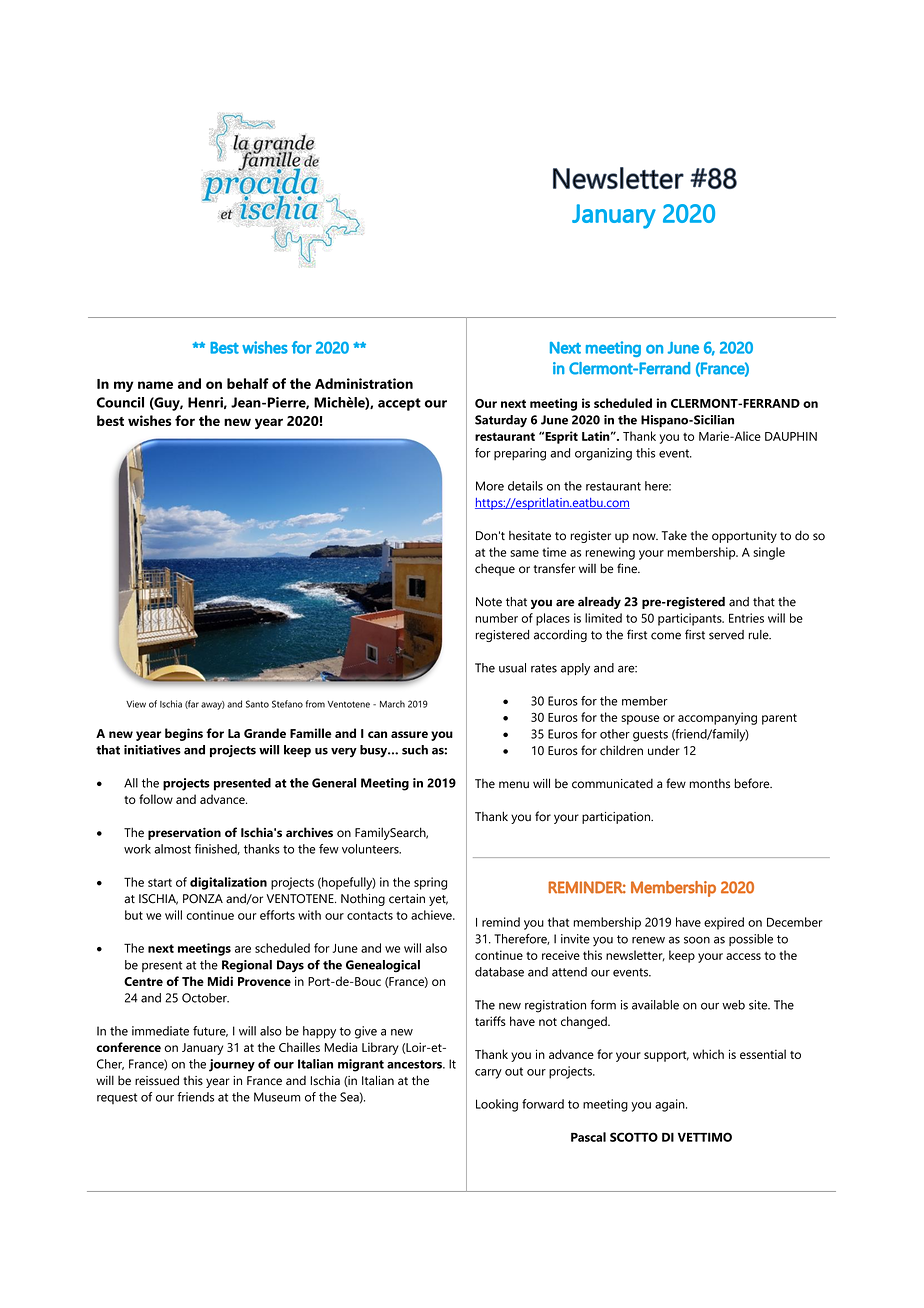  What do you see at coordinates (136, 704) in the screenshot?
I see `View` at bounding box center [136, 704].
